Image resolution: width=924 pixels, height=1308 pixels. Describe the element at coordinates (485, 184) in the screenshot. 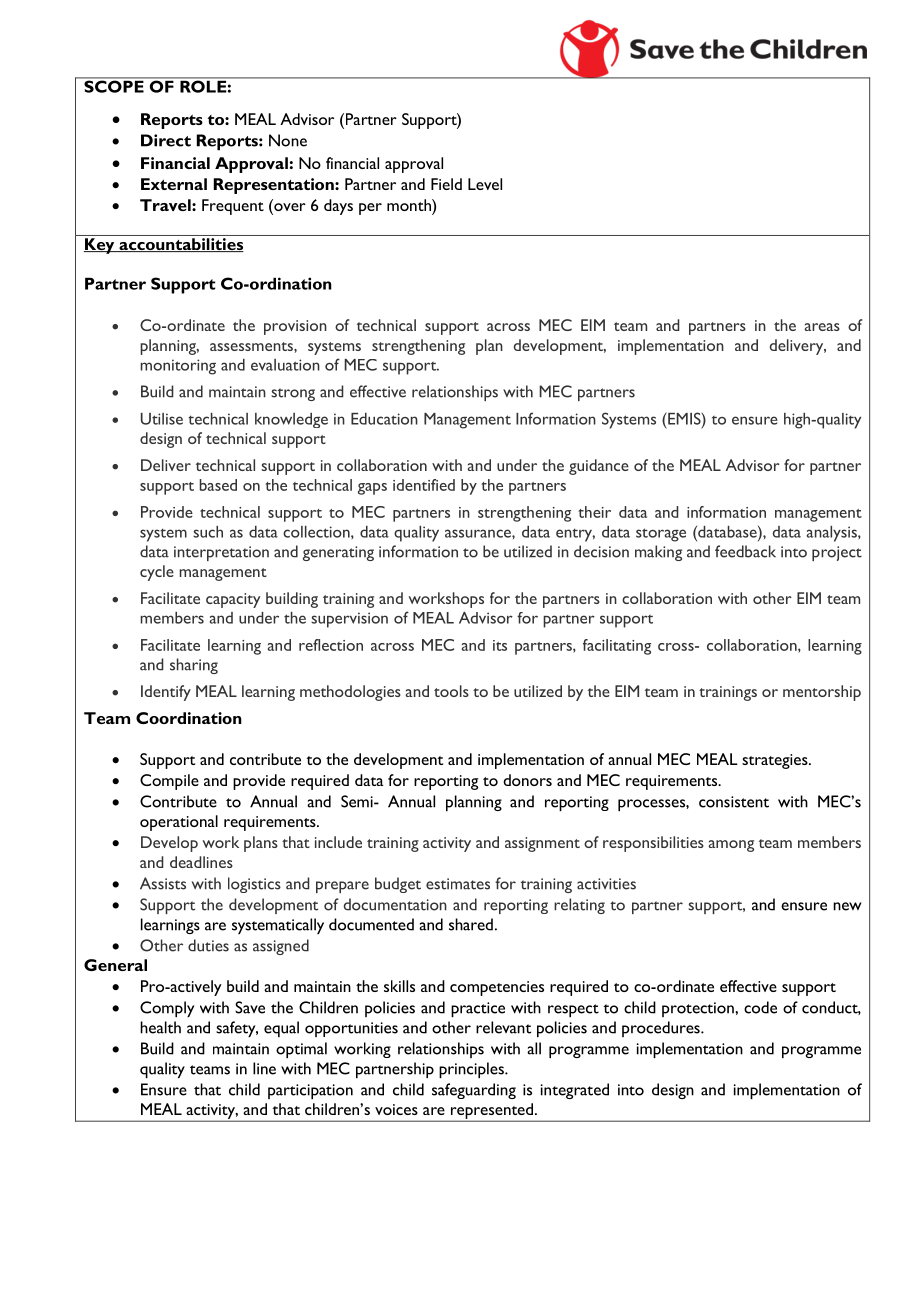

I see `Level` at that location.
